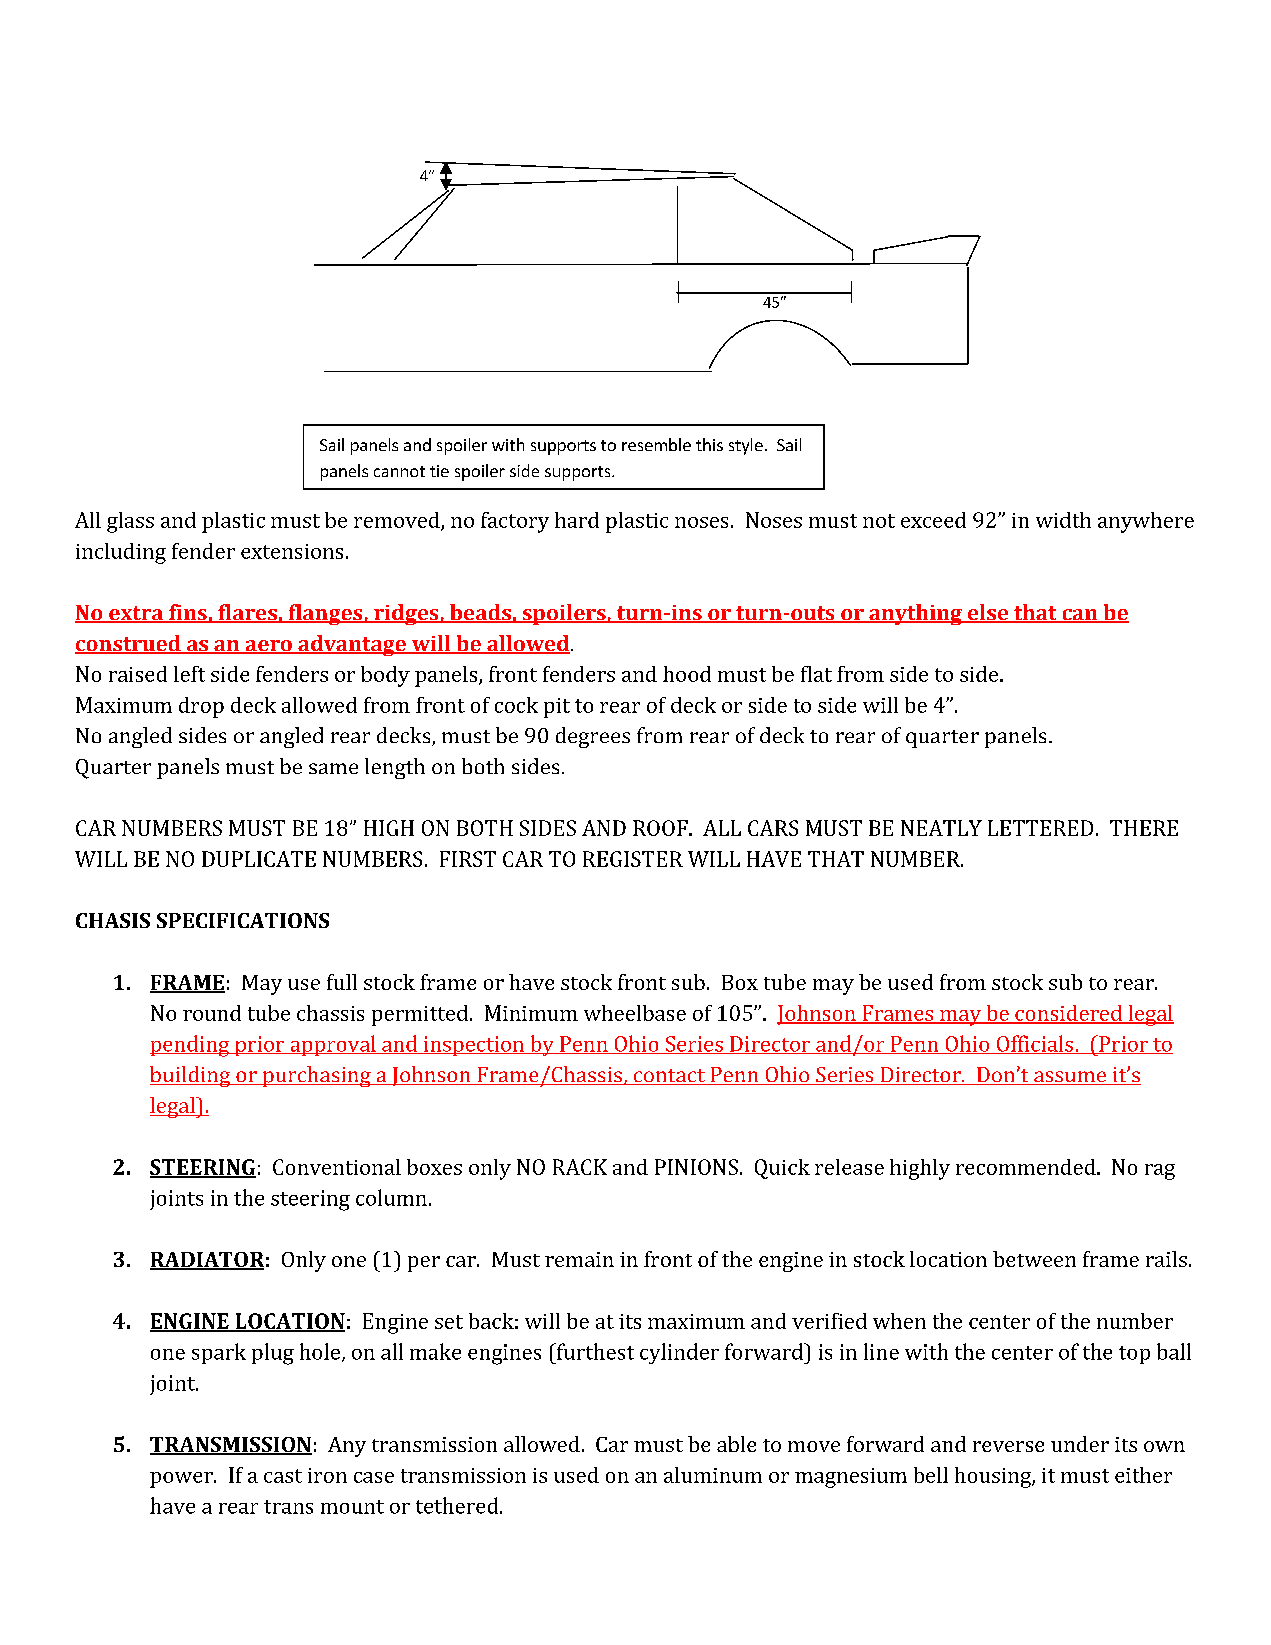 Image resolution: width=1271 pixels, height=1645 pixels. What do you see at coordinates (212, 1013) in the document?
I see `round` at bounding box center [212, 1013].
